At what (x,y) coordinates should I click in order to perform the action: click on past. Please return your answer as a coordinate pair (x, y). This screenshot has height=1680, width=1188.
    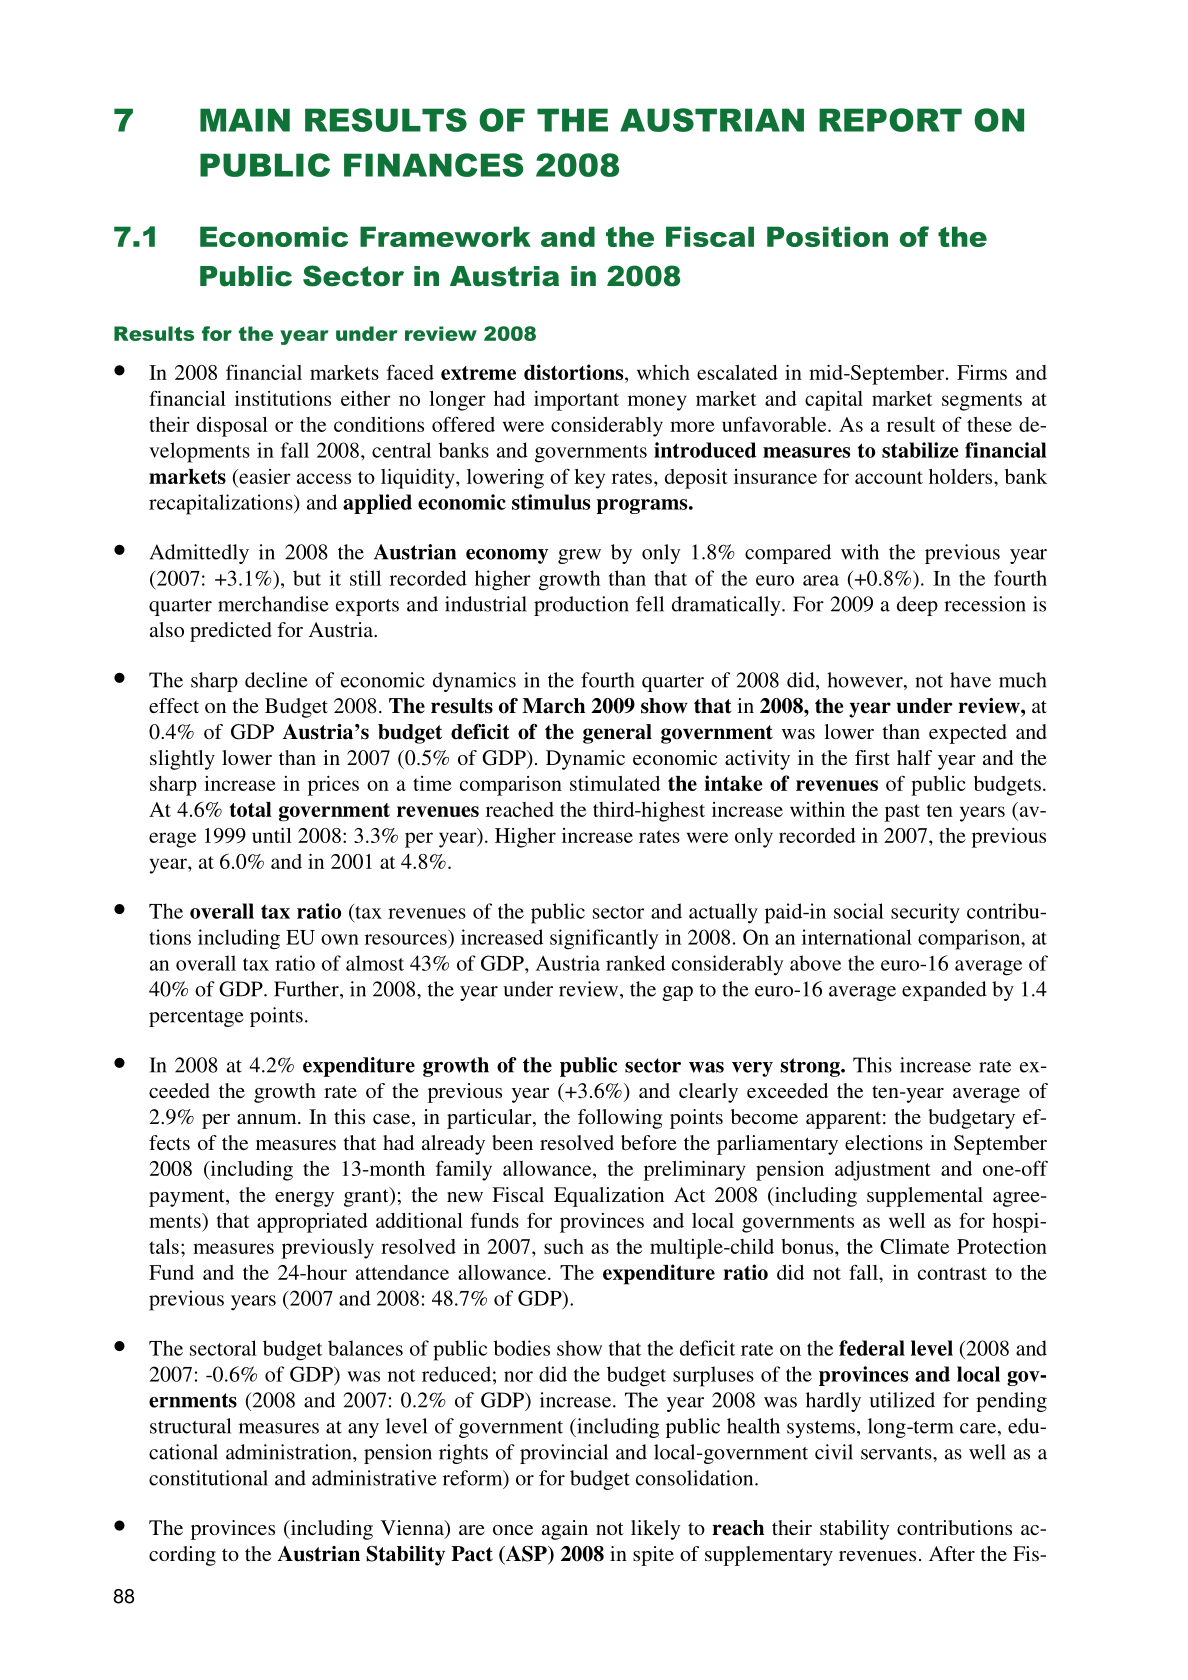
    Looking at the image, I should click on (902, 813).
